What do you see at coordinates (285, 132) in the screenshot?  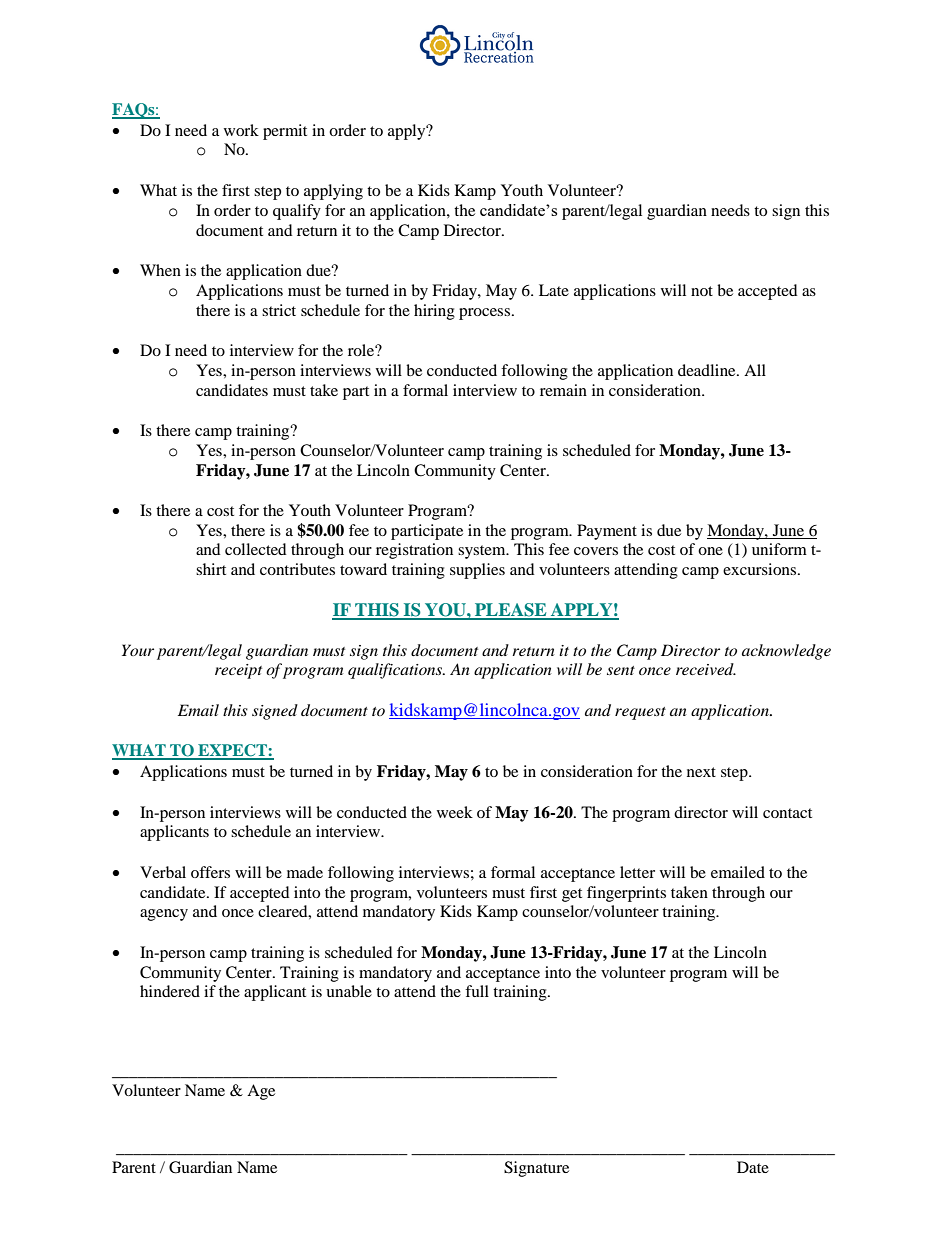 I see `permit` at bounding box center [285, 132].
